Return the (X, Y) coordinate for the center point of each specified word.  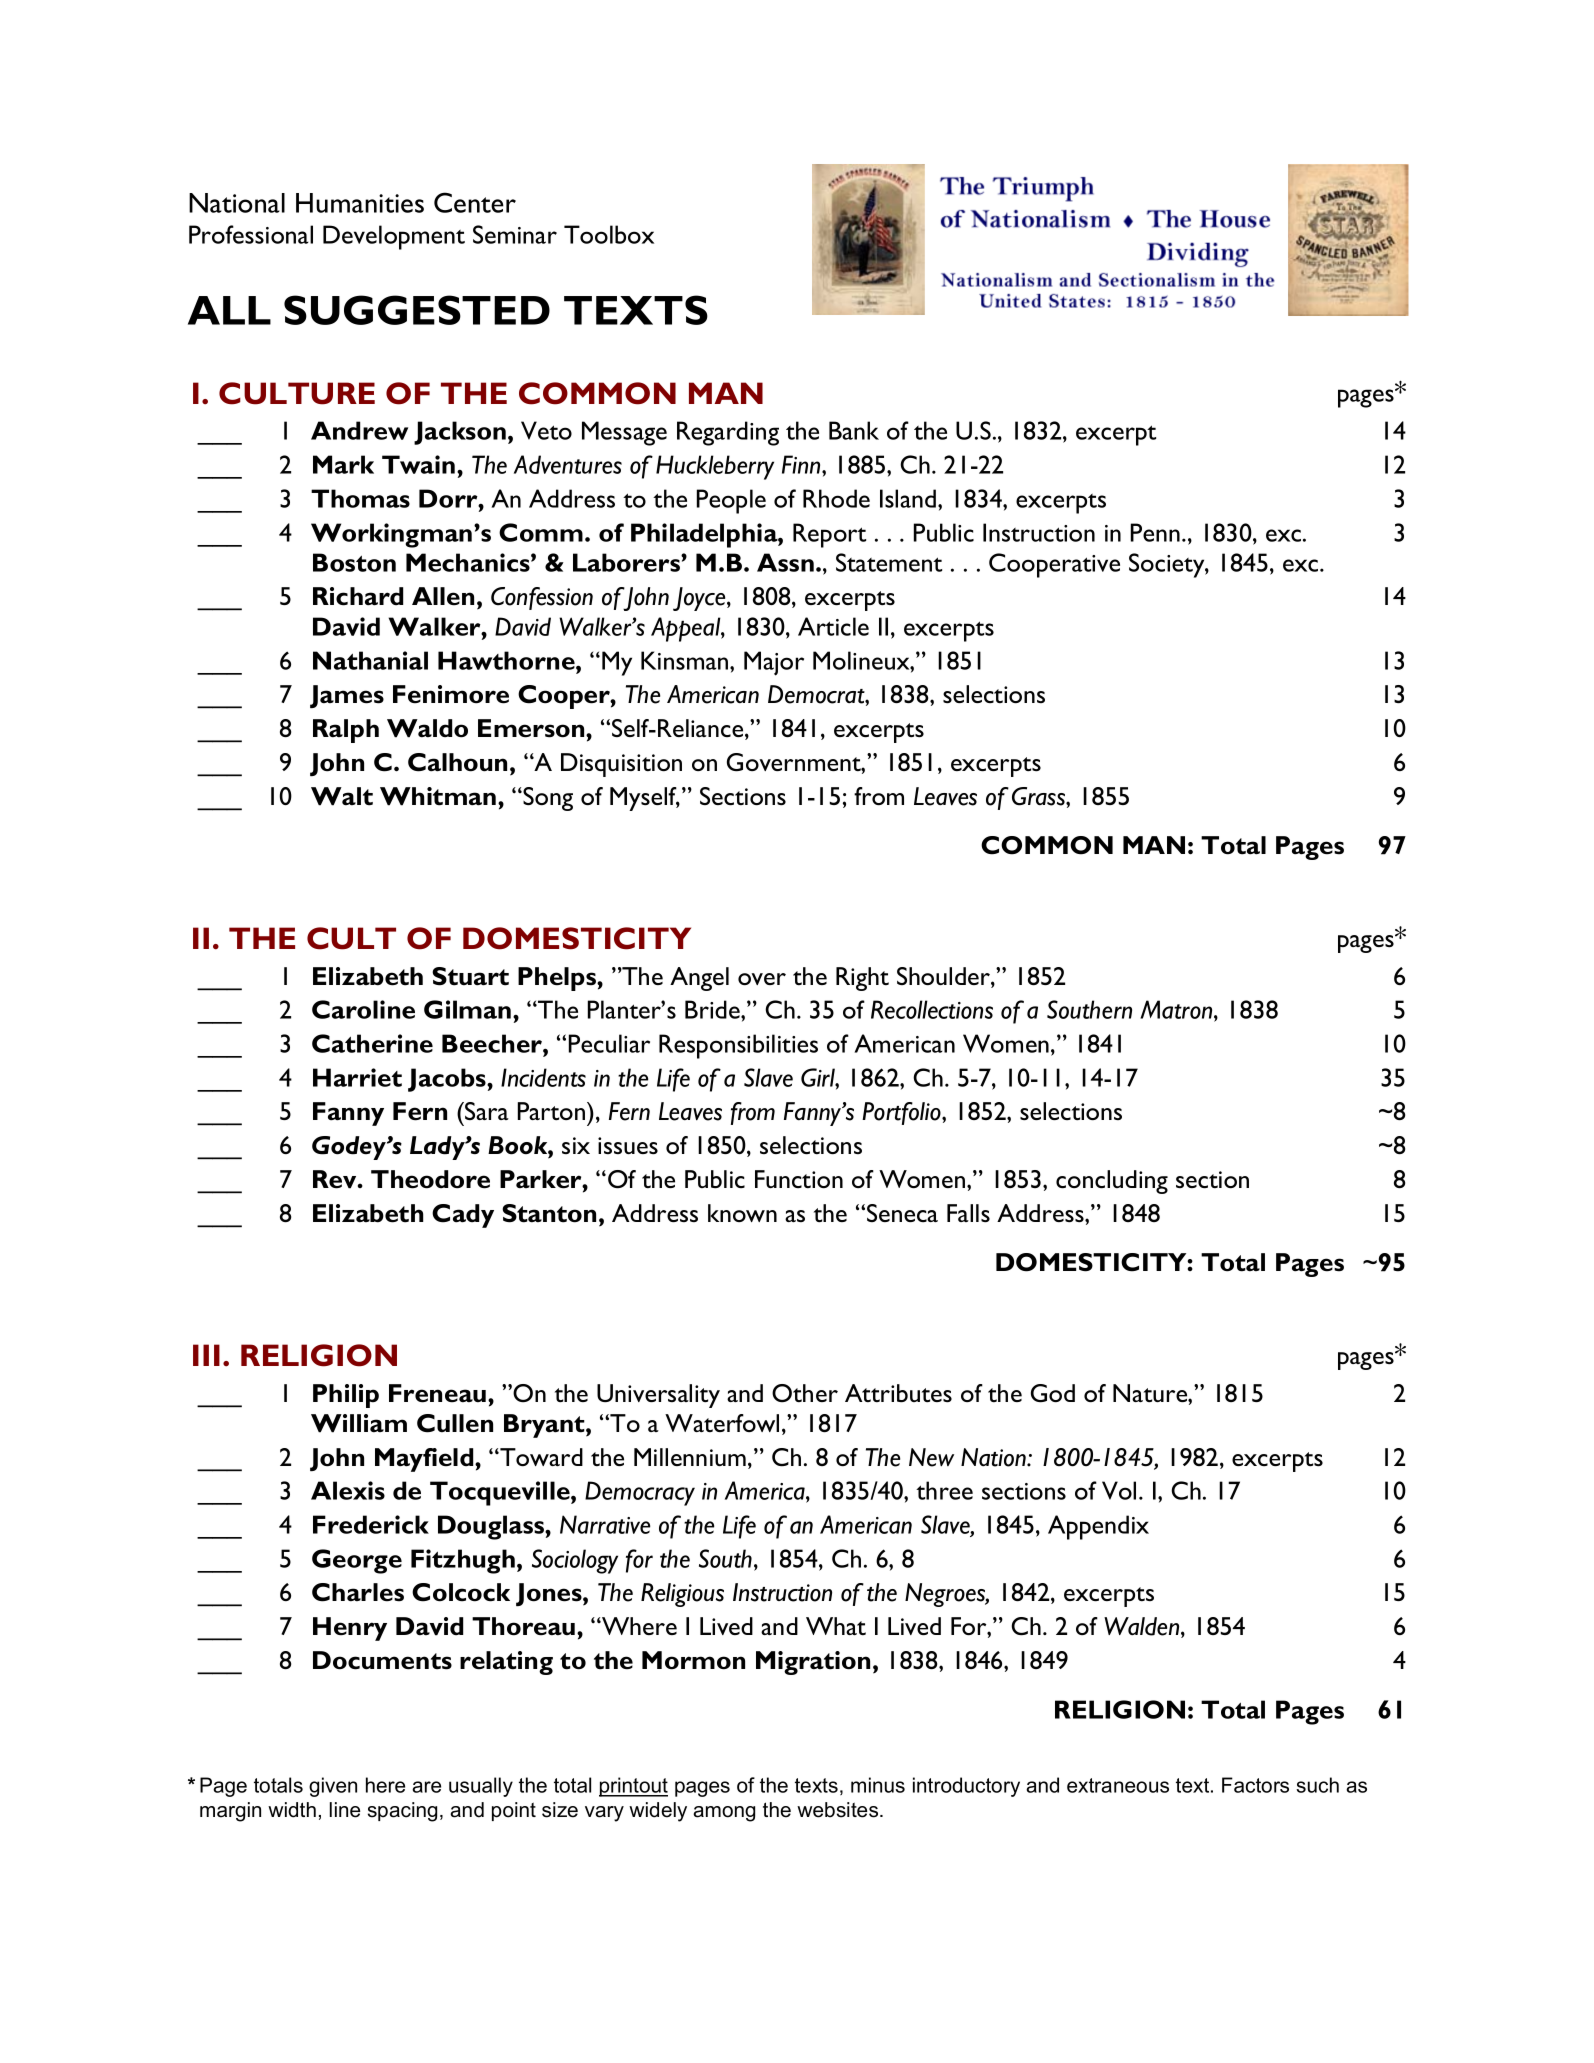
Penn (1155, 532)
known (742, 1213)
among (724, 1814)
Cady (463, 1216)
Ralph (346, 731)
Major (774, 663)
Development (394, 237)
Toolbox (609, 234)
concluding (1112, 1182)
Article (833, 626)
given (333, 1787)
